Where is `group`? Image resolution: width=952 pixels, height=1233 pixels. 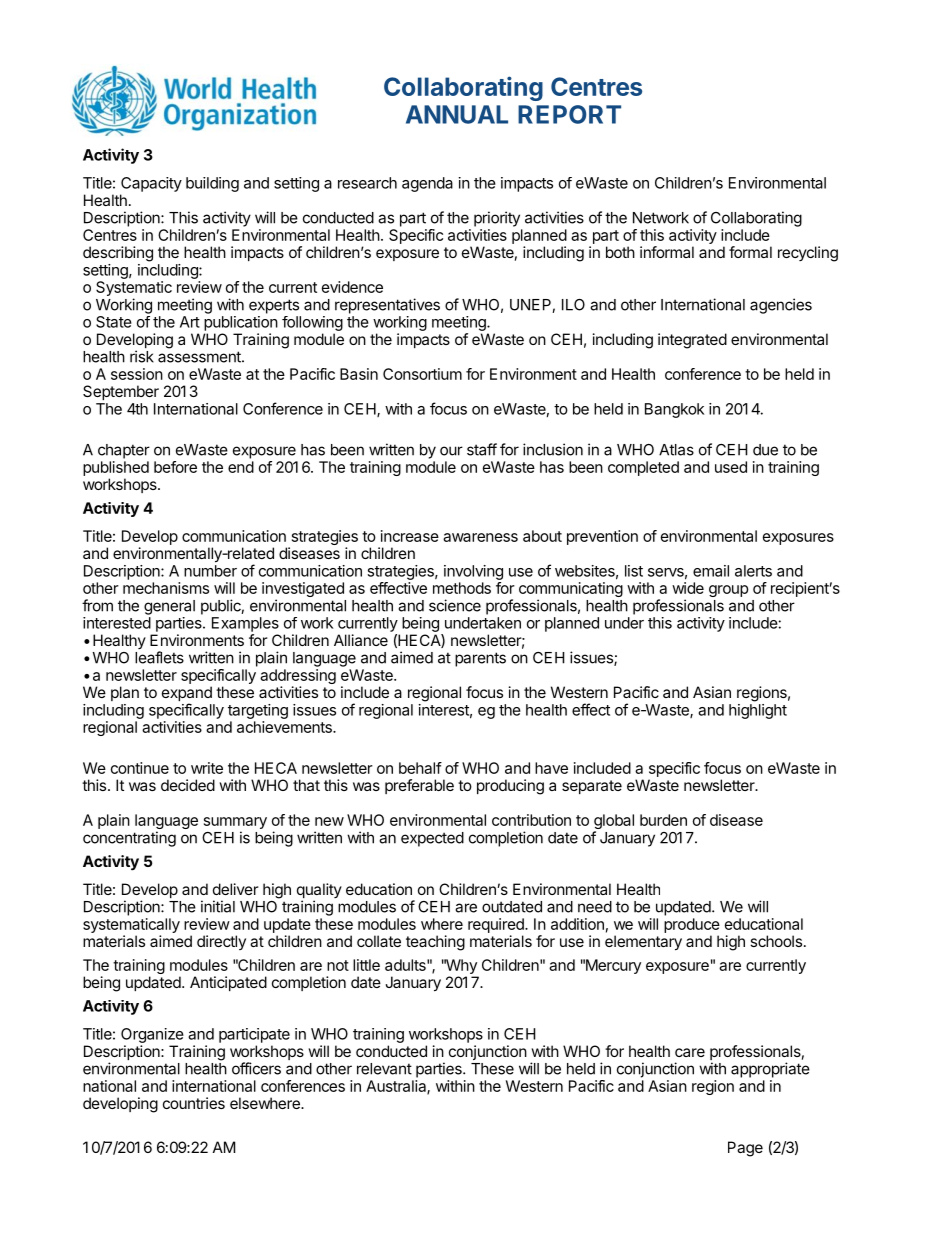
group is located at coordinates (729, 591).
